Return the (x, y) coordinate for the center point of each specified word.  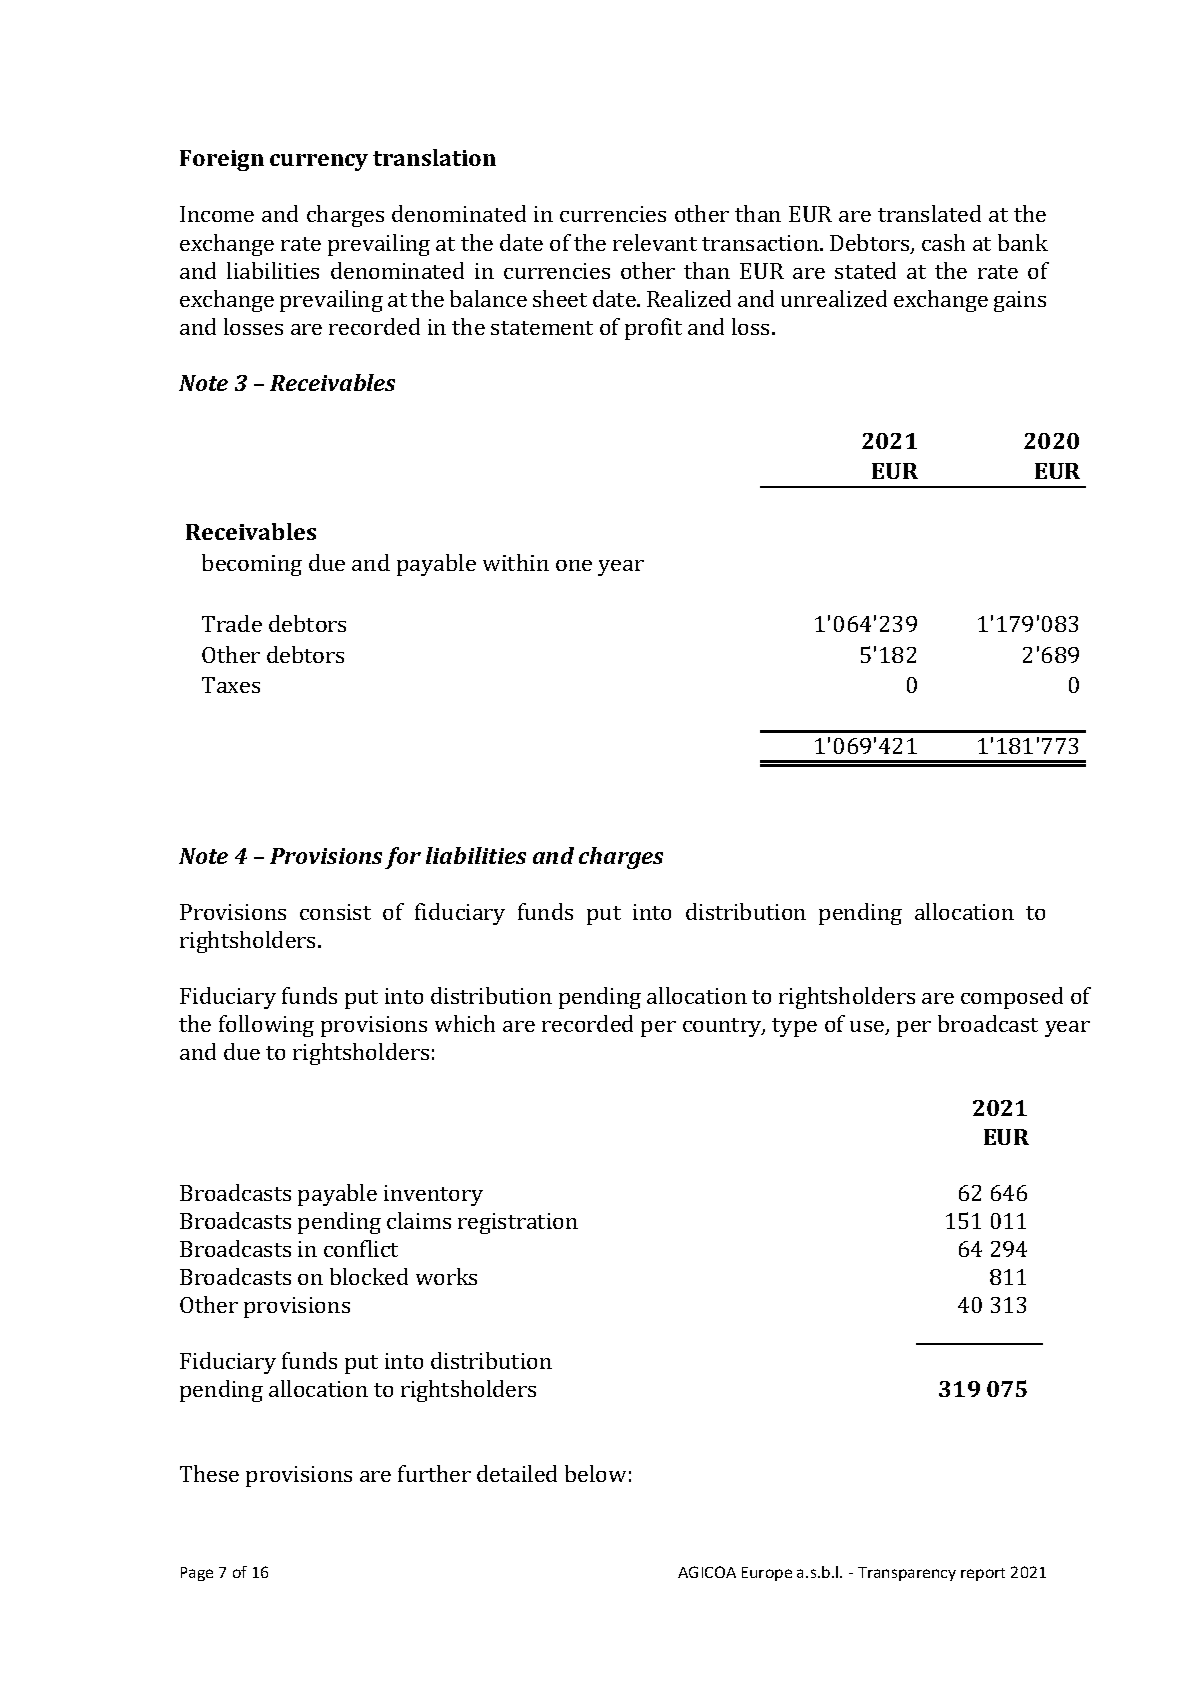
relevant (655, 242)
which (465, 1023)
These (209, 1473)
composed (1012, 998)
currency (319, 162)
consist (335, 912)
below (595, 1473)
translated (929, 213)
